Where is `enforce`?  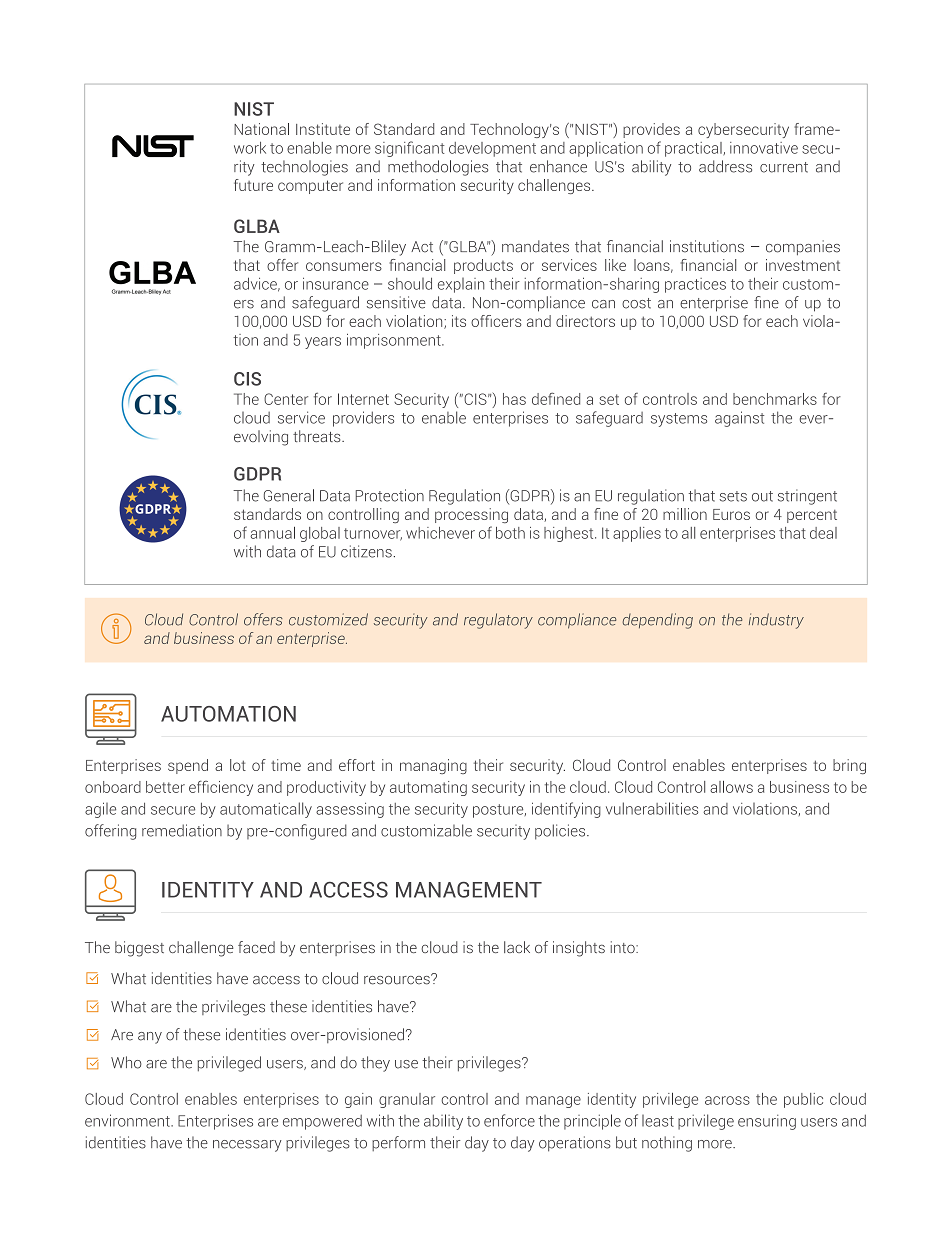 enforce is located at coordinates (509, 1120).
